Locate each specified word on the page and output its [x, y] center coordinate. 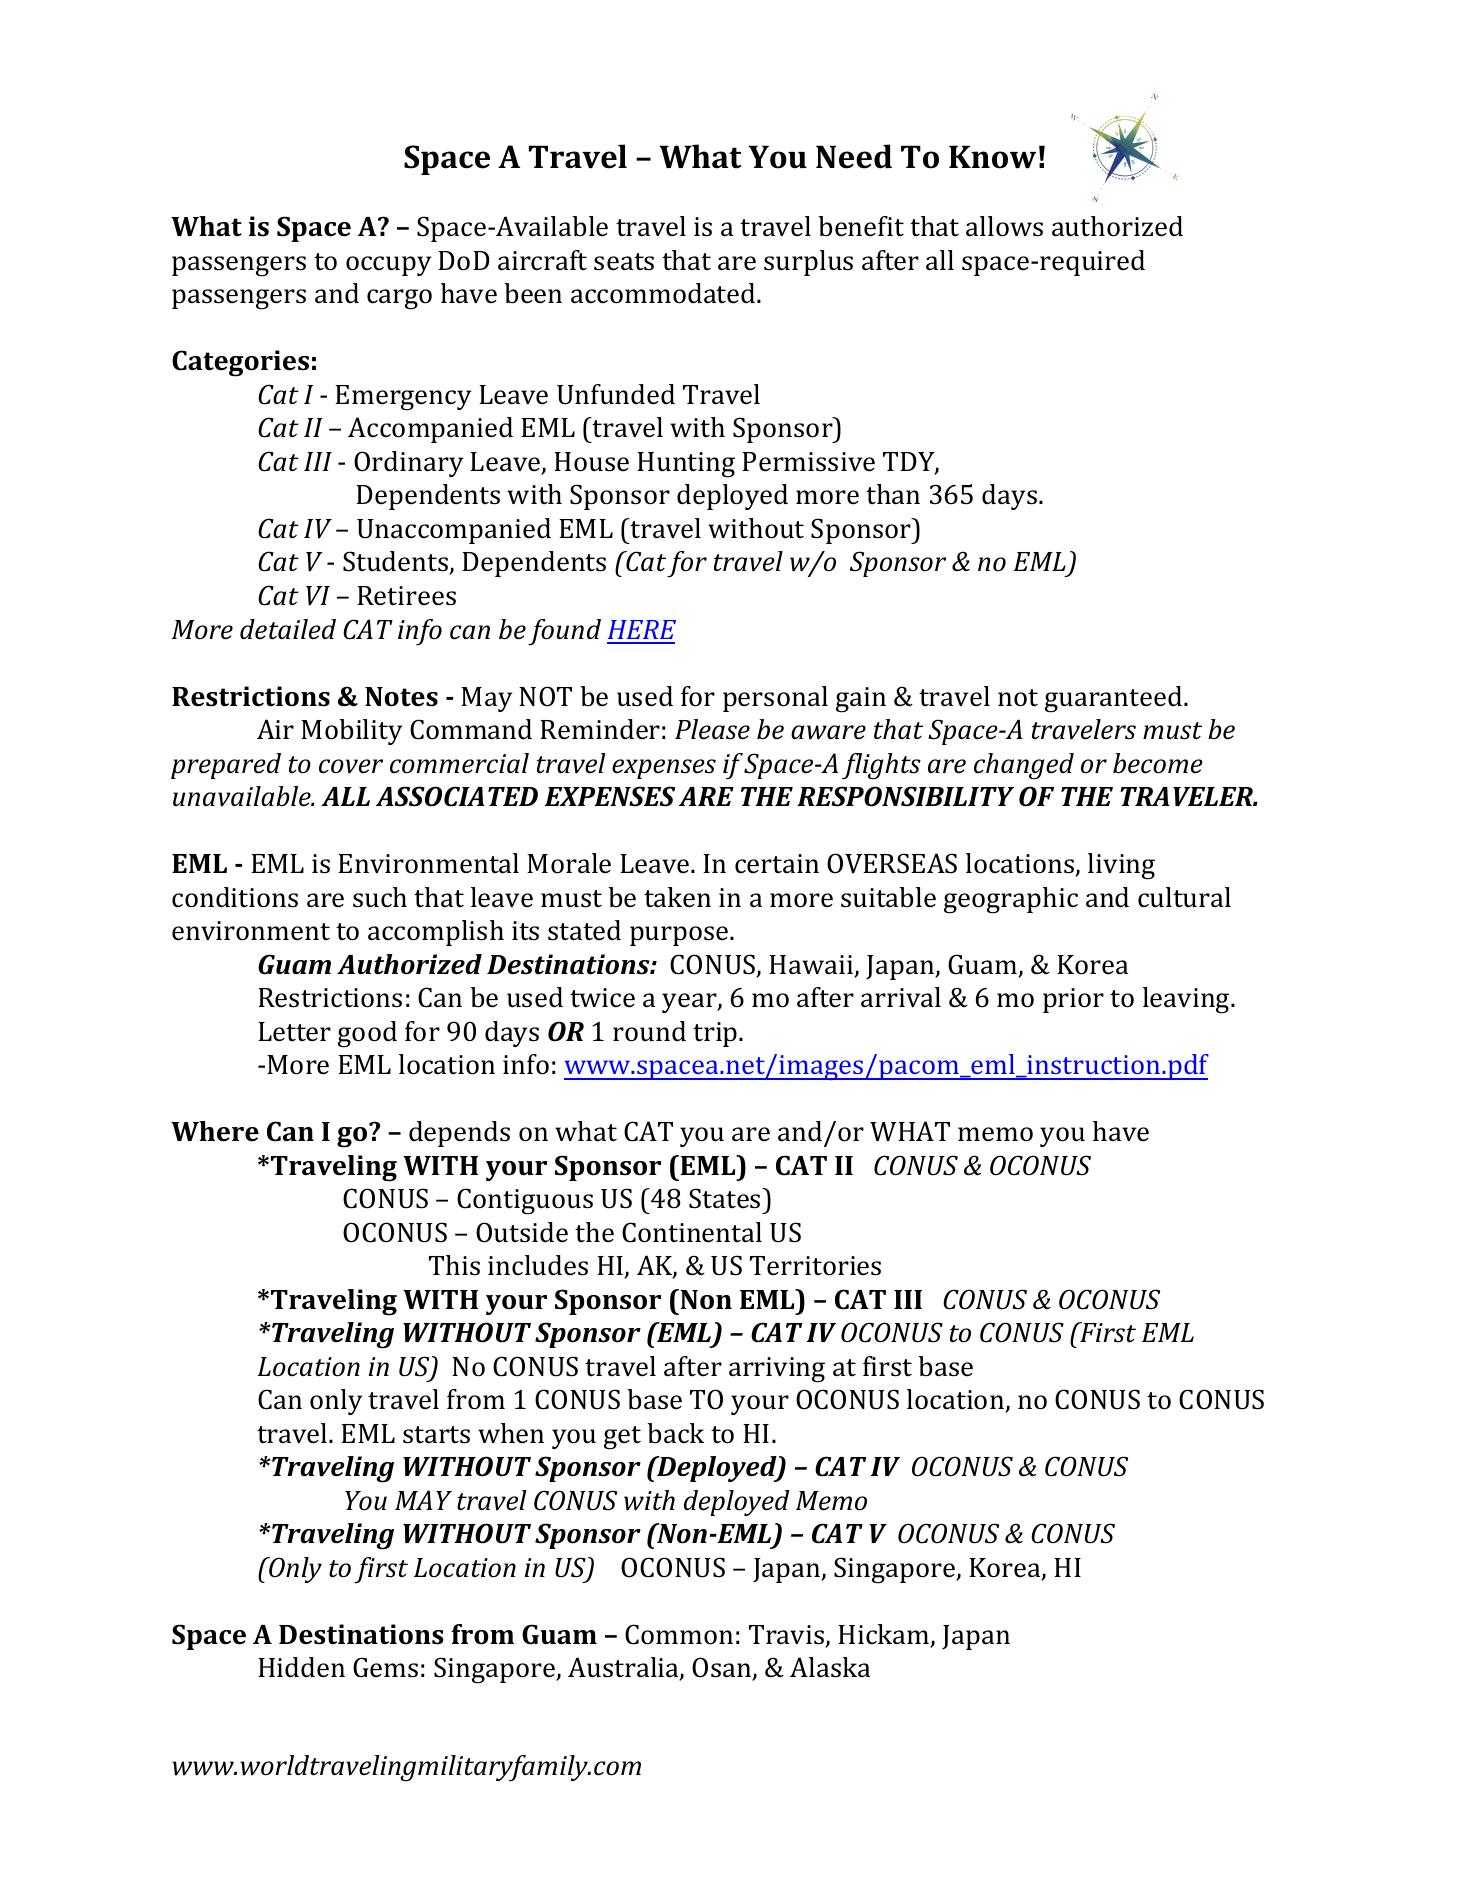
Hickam [885, 1635]
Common [679, 1634]
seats [624, 262]
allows [1004, 226]
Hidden [301, 1667]
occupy [388, 266]
